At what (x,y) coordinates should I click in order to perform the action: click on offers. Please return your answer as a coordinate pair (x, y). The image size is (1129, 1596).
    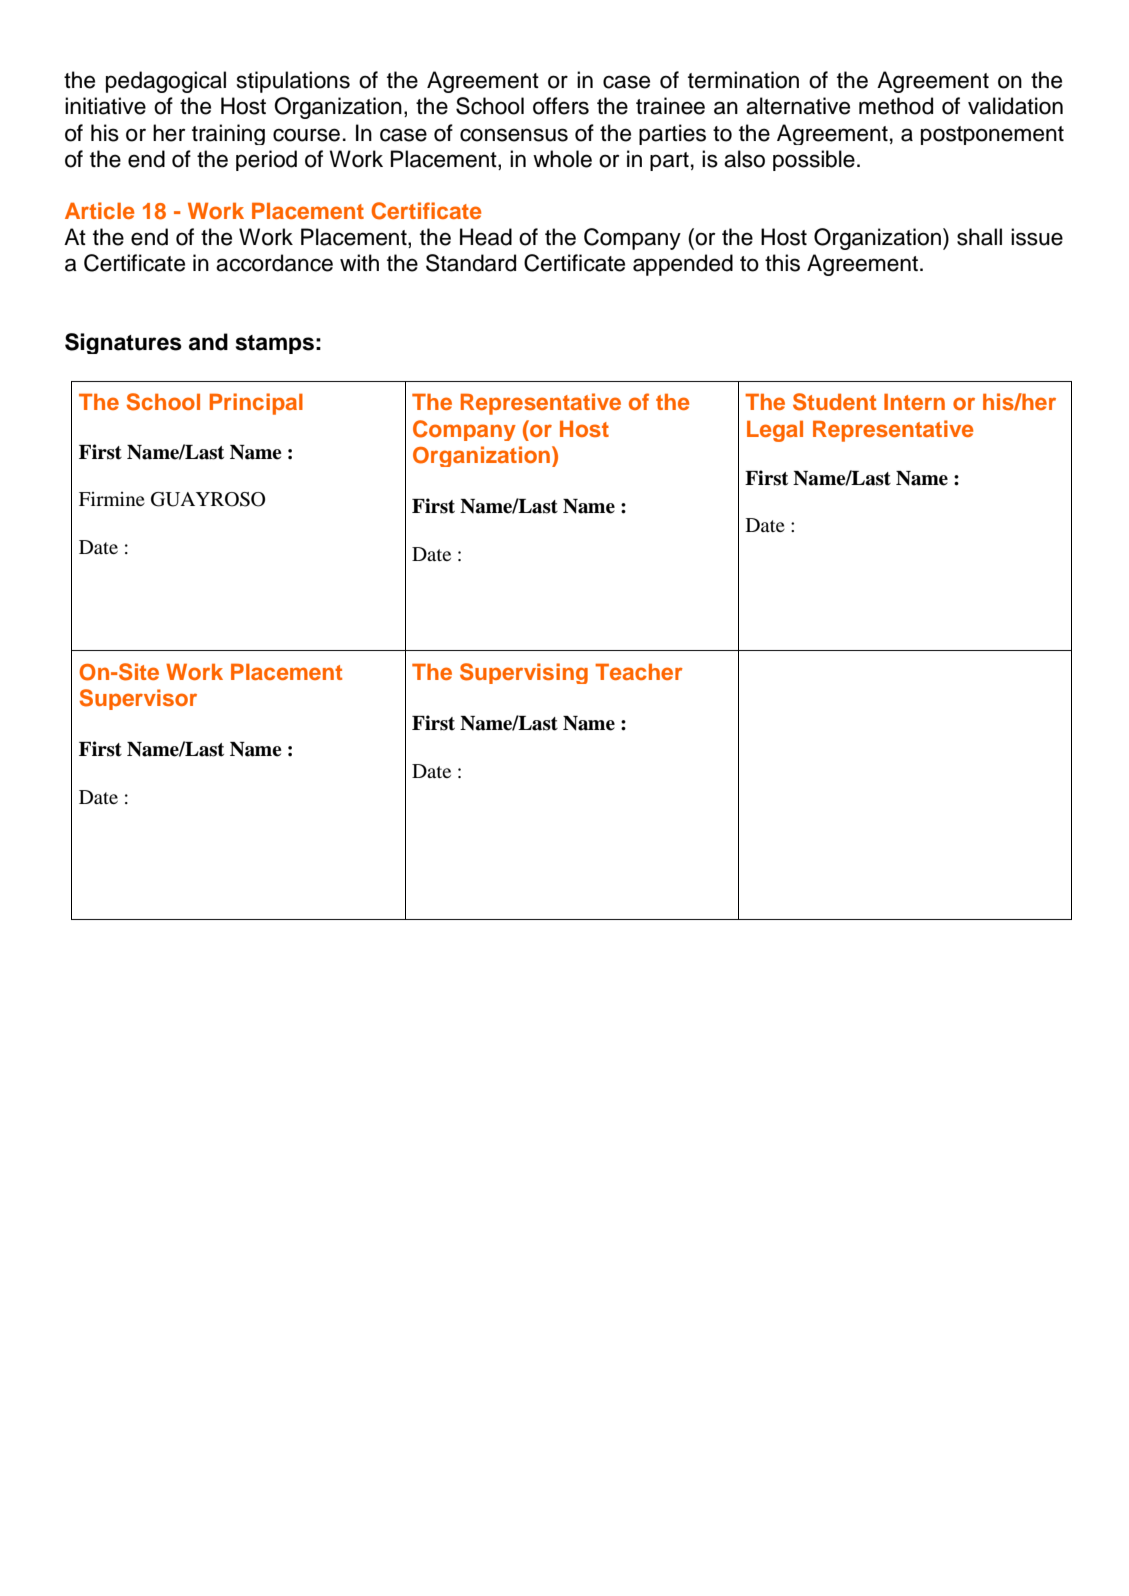
    Looking at the image, I should click on (561, 106).
